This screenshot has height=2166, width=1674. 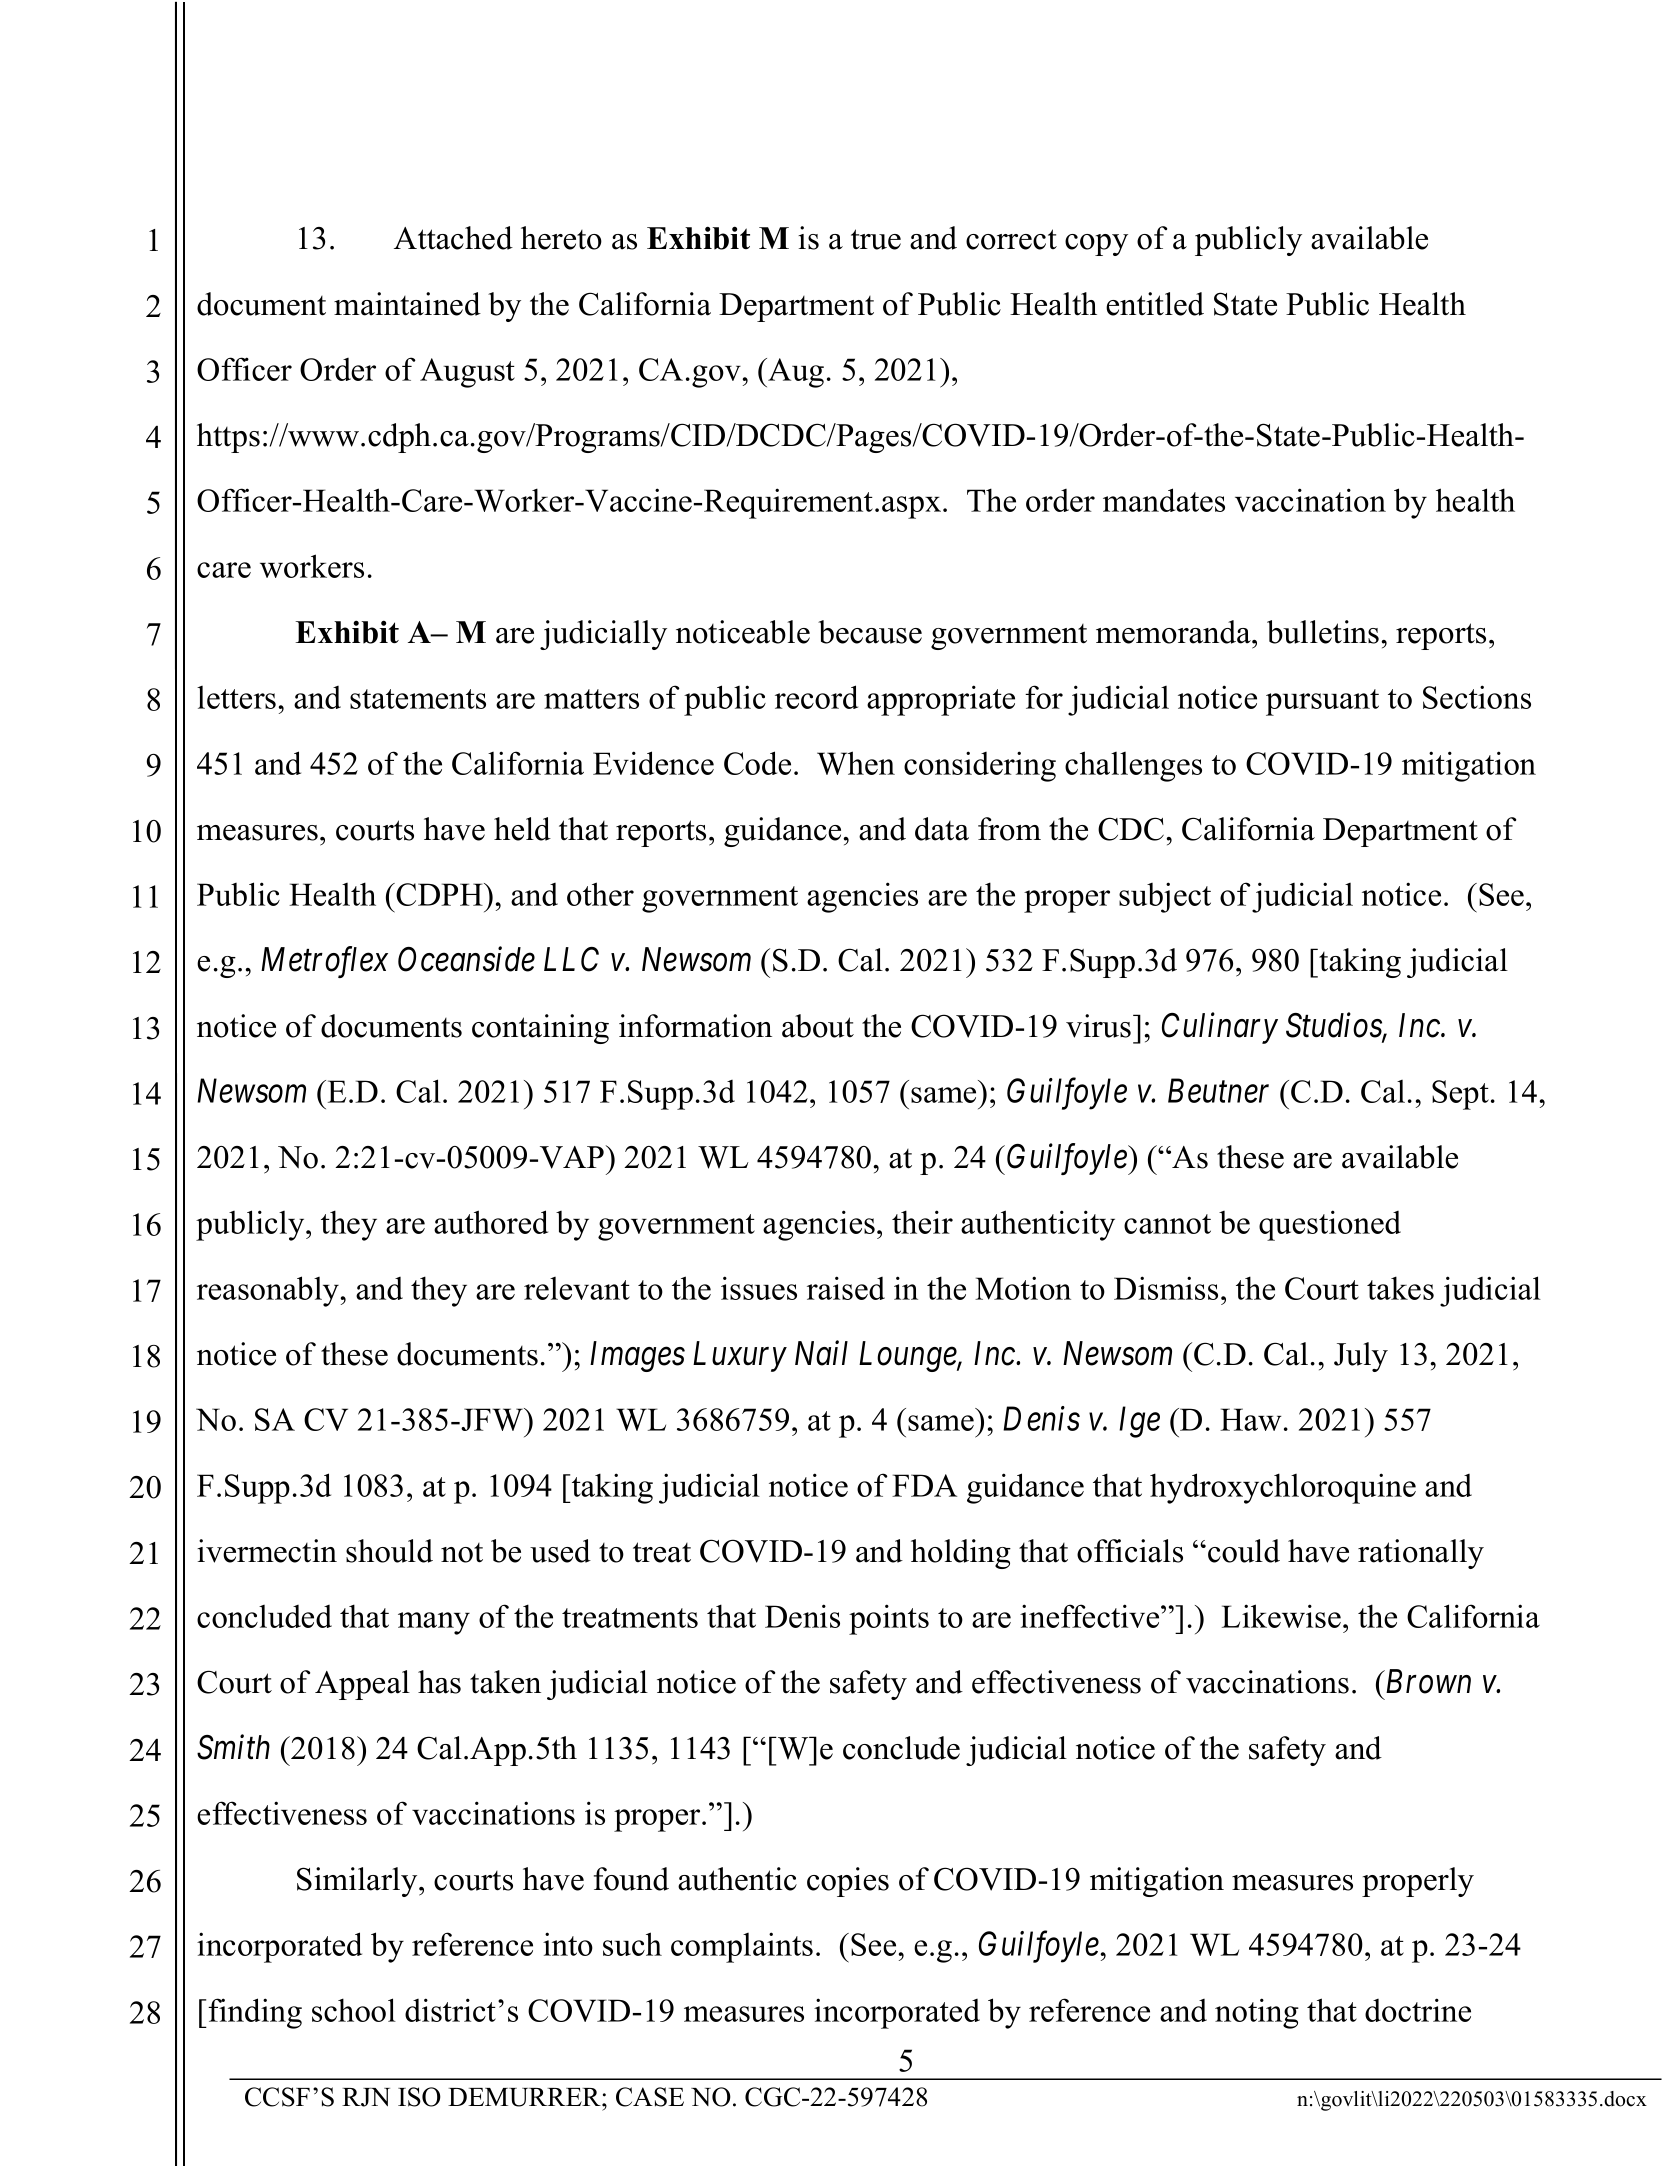 What do you see at coordinates (1165, 897) in the screenshot?
I see `subject` at bounding box center [1165, 897].
